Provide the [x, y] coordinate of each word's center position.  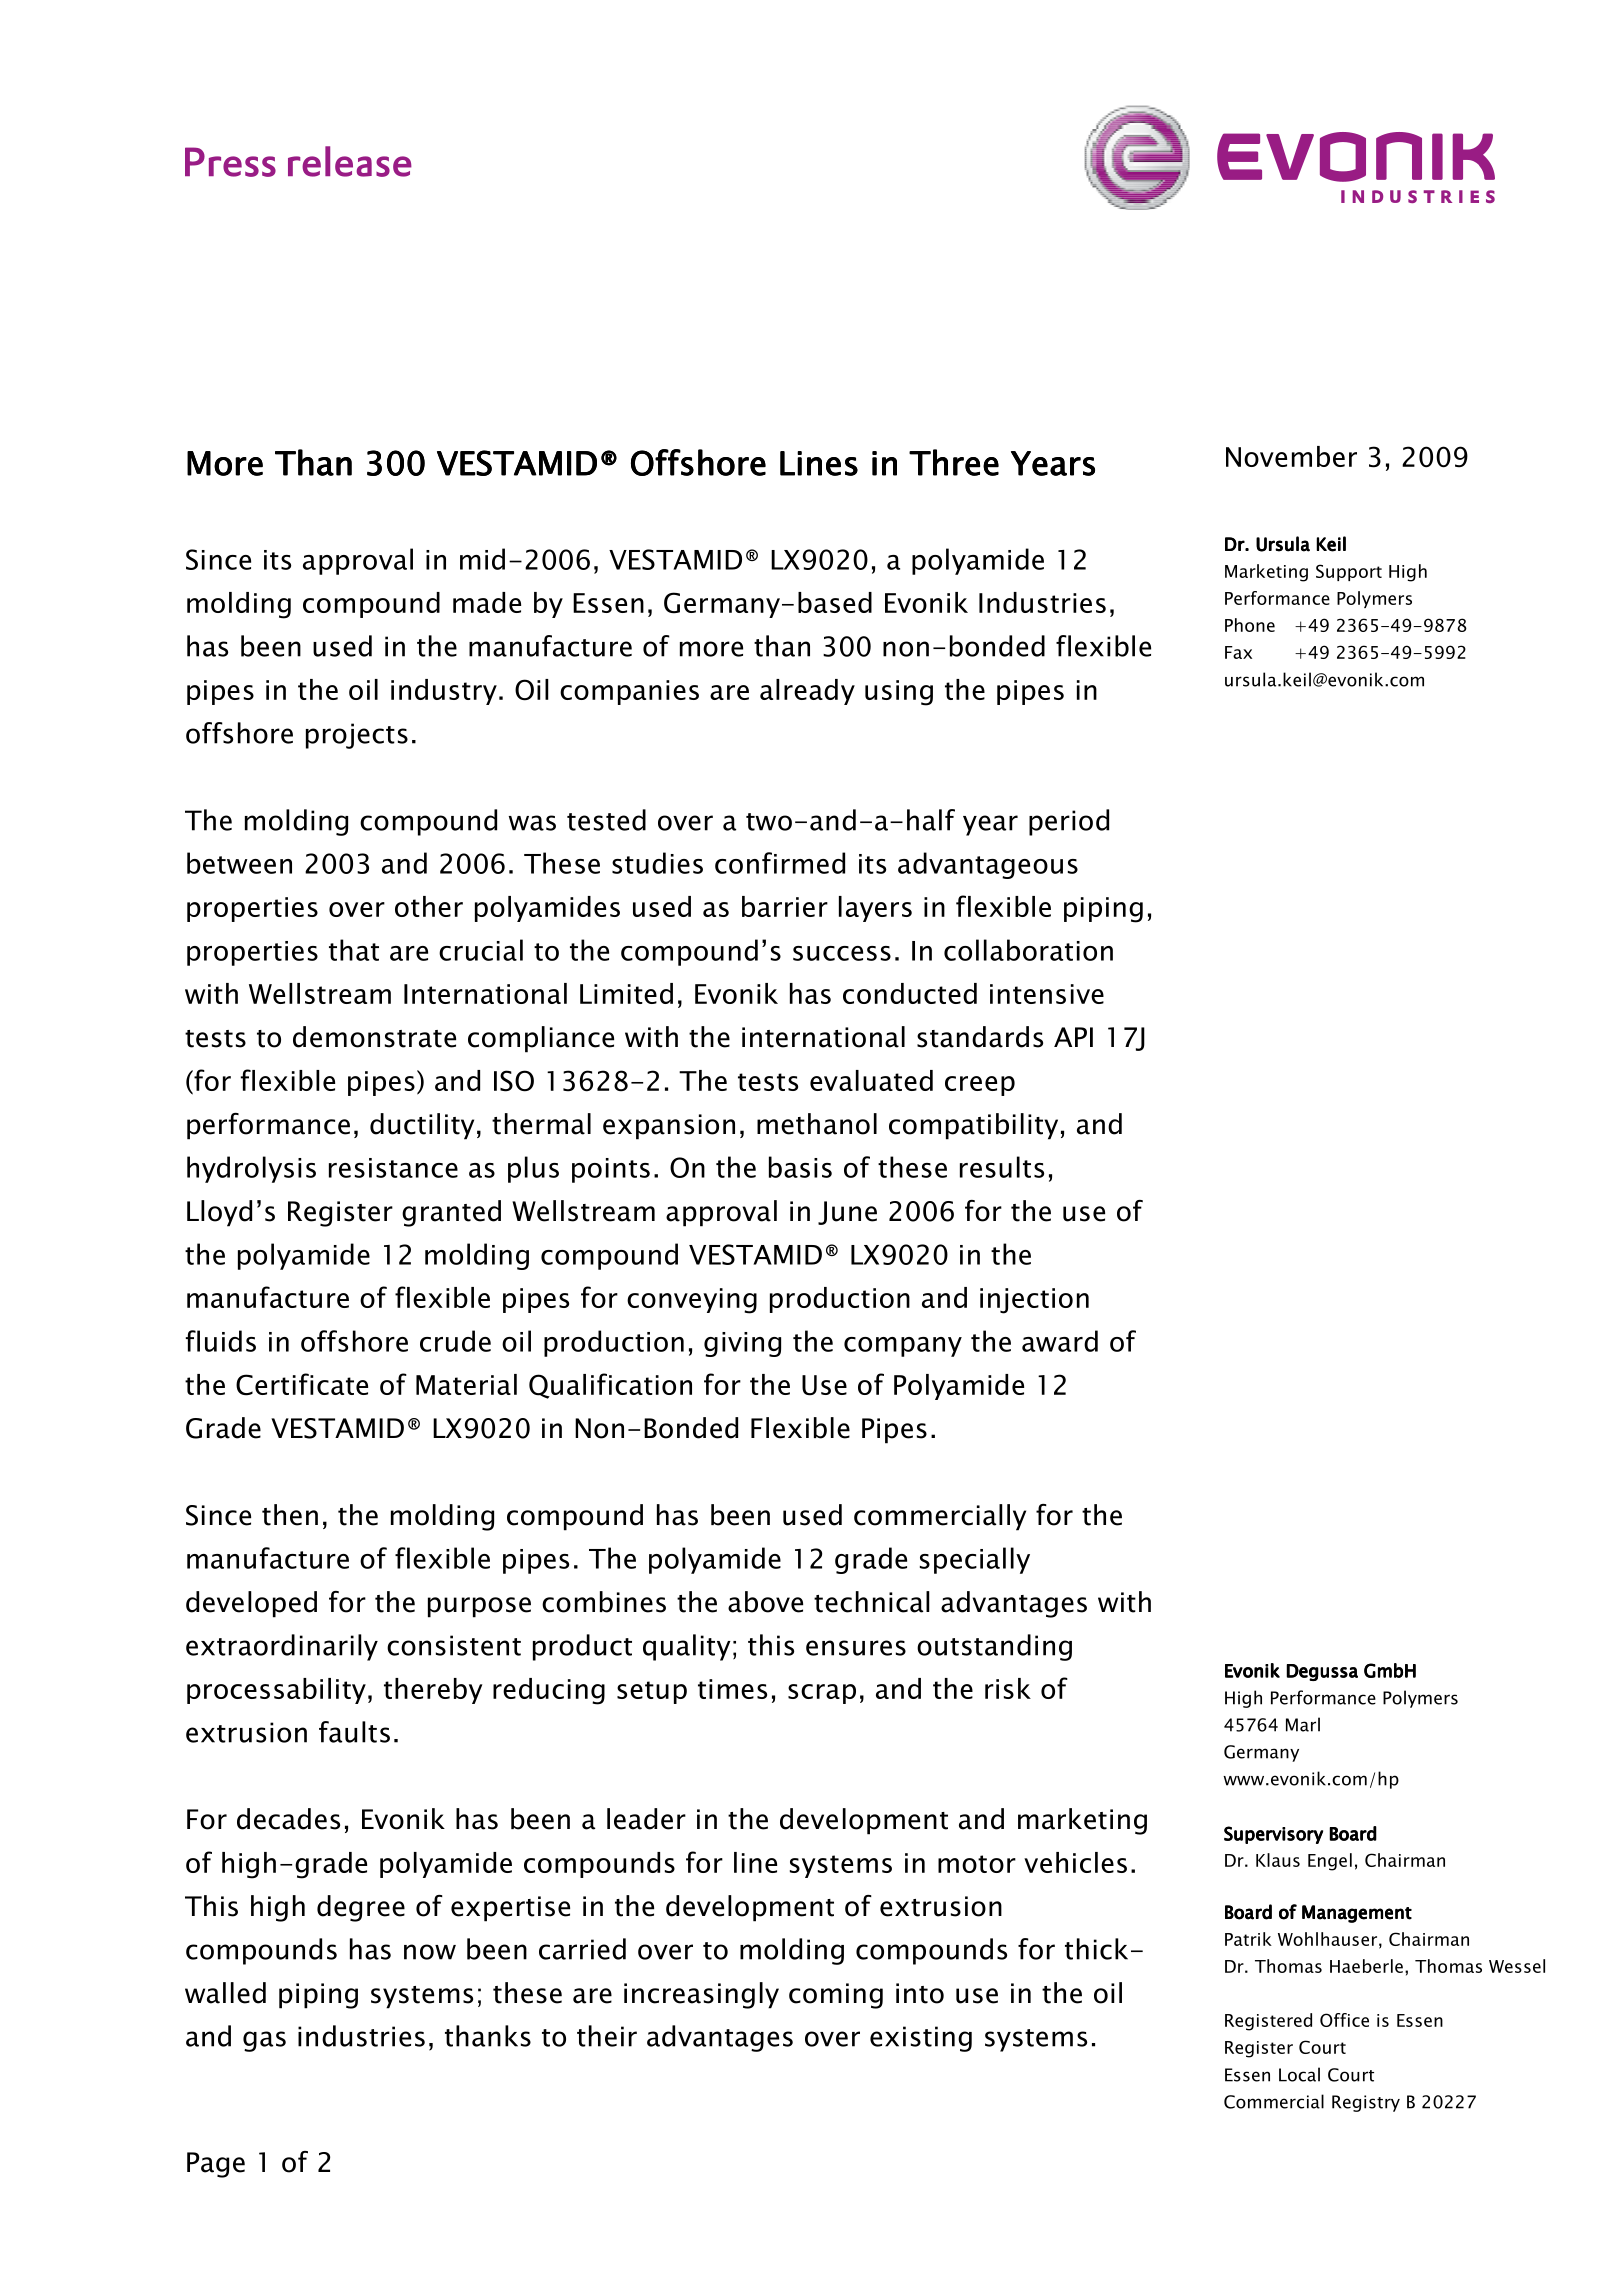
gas [264, 2041]
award [1060, 1341]
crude [455, 1341]
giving [742, 1344]
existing [921, 2039]
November [1291, 456]
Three [954, 462]
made [487, 602]
